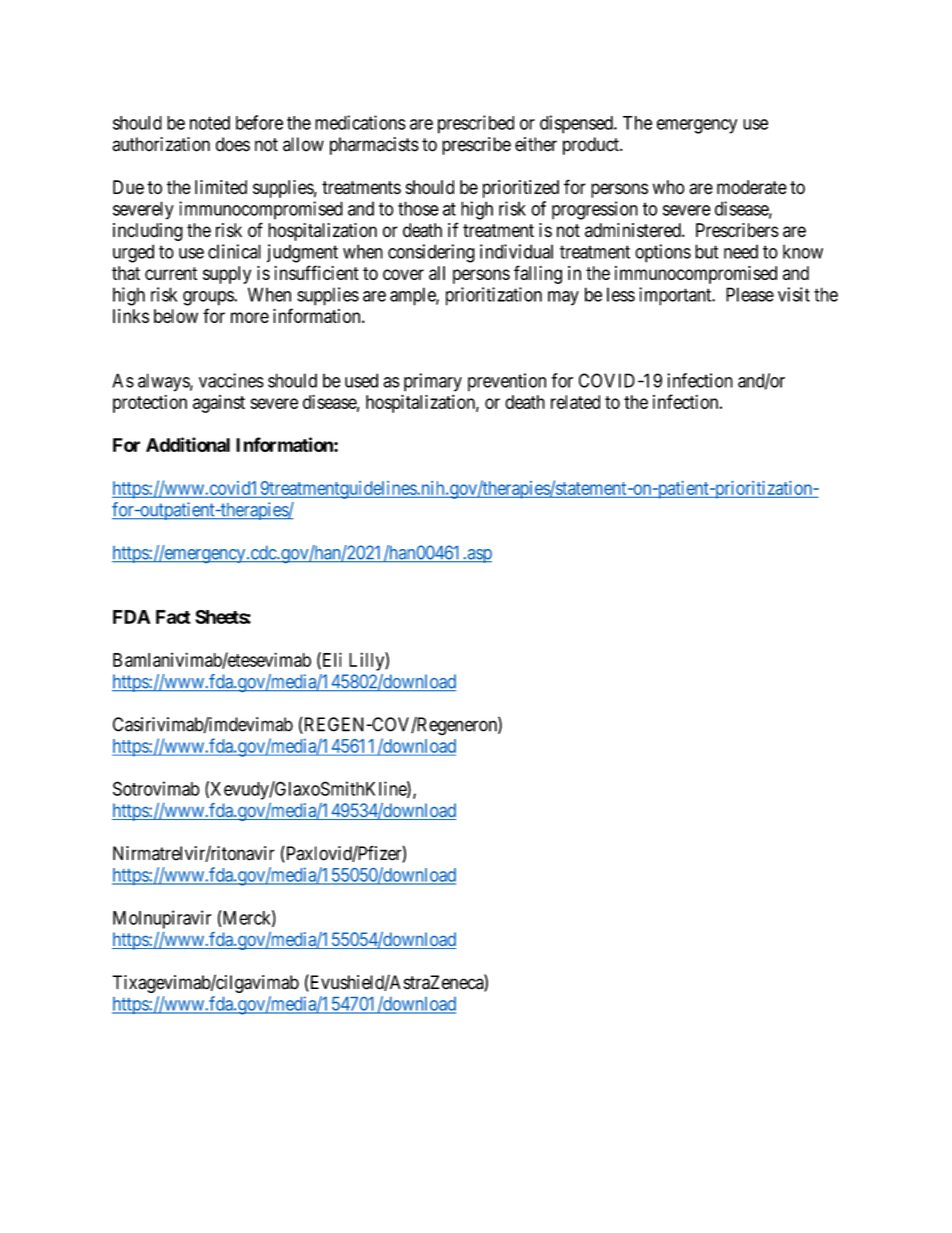 The height and width of the screenshot is (1233, 952). I want to click on Additional, so click(188, 444).
